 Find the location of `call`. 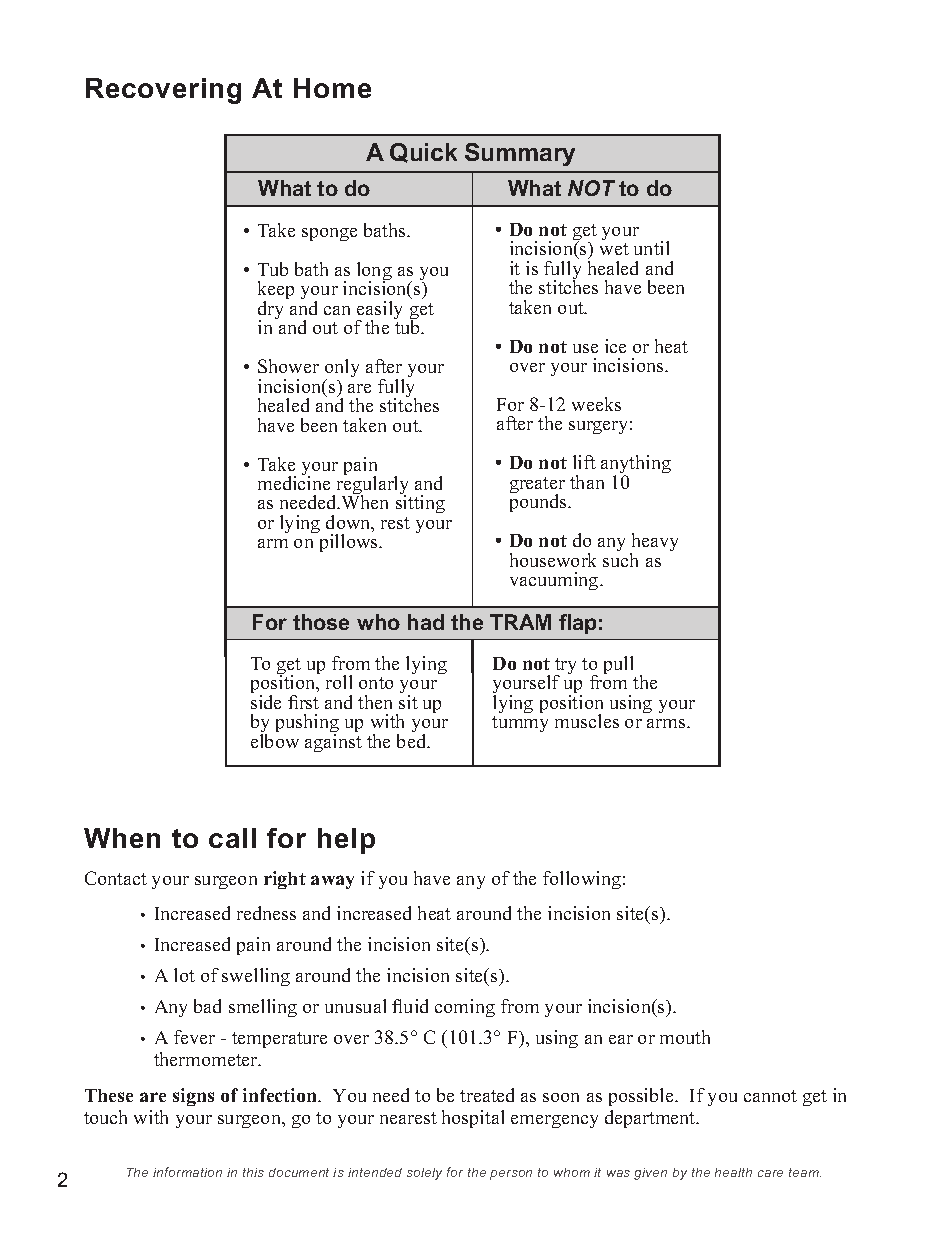

call is located at coordinates (232, 838).
